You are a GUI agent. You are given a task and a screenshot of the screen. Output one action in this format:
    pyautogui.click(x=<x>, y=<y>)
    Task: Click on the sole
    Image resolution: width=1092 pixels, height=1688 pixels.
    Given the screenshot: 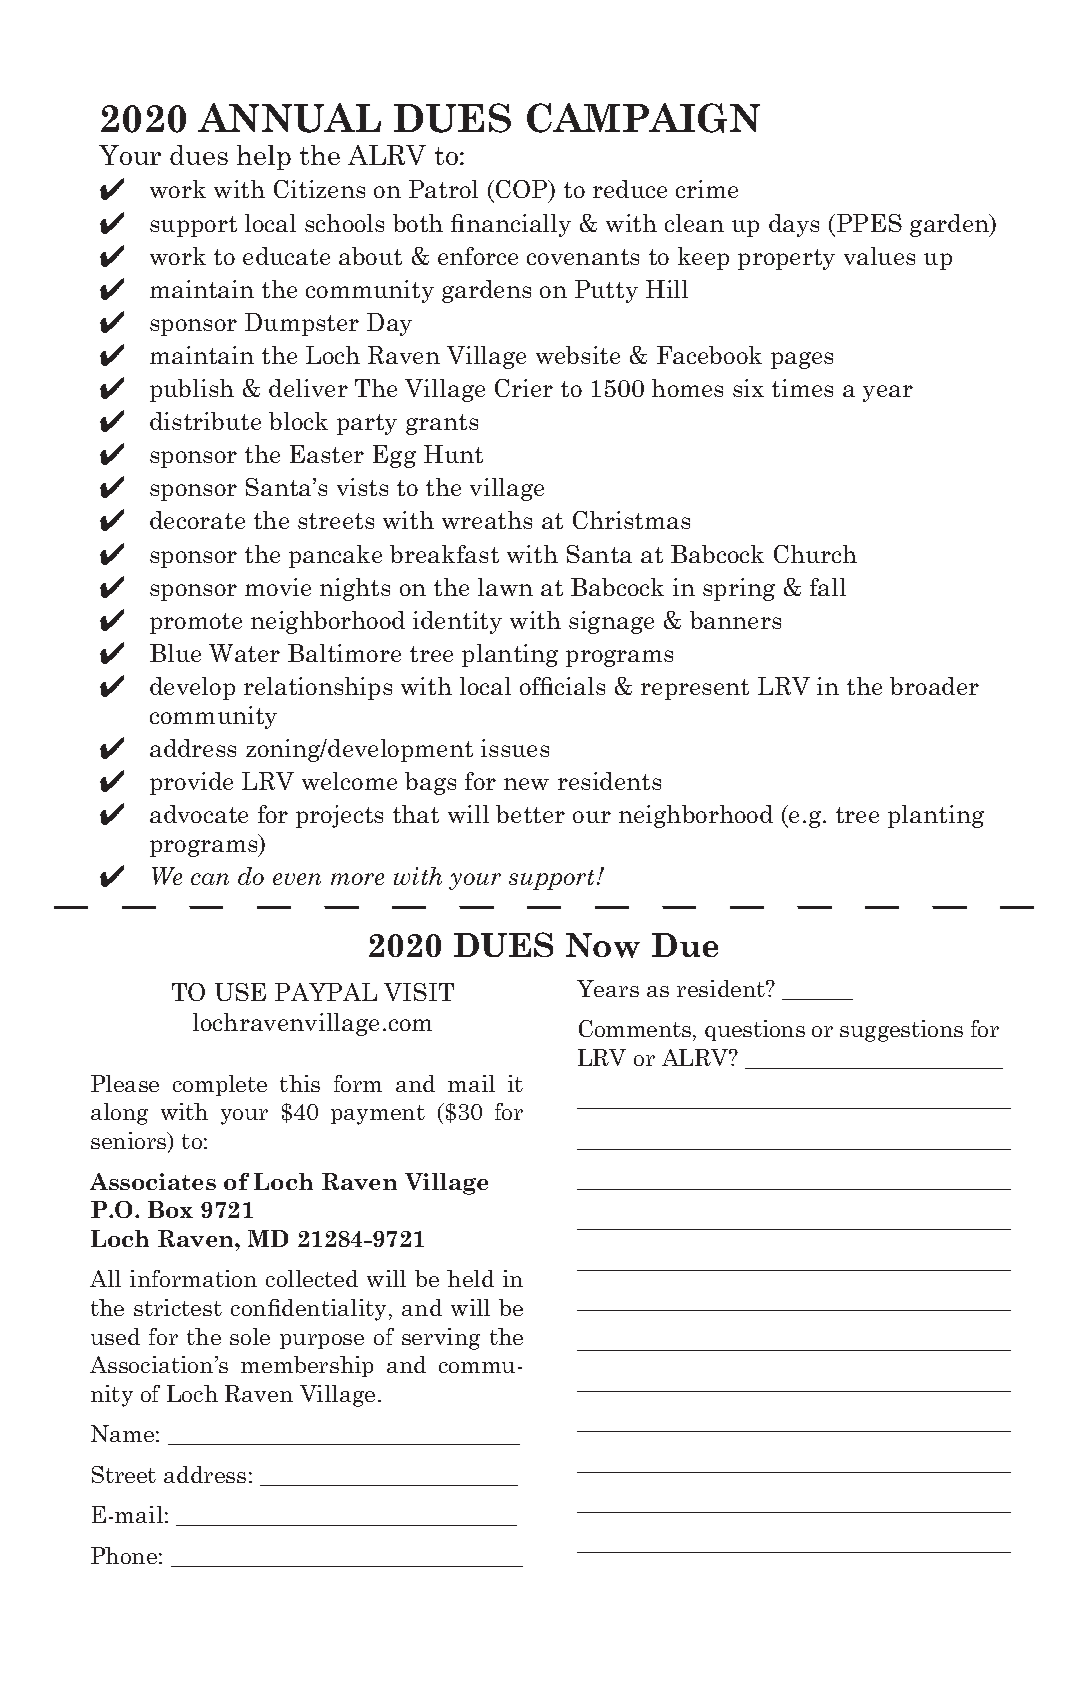 What is the action you would take?
    pyautogui.click(x=250, y=1336)
